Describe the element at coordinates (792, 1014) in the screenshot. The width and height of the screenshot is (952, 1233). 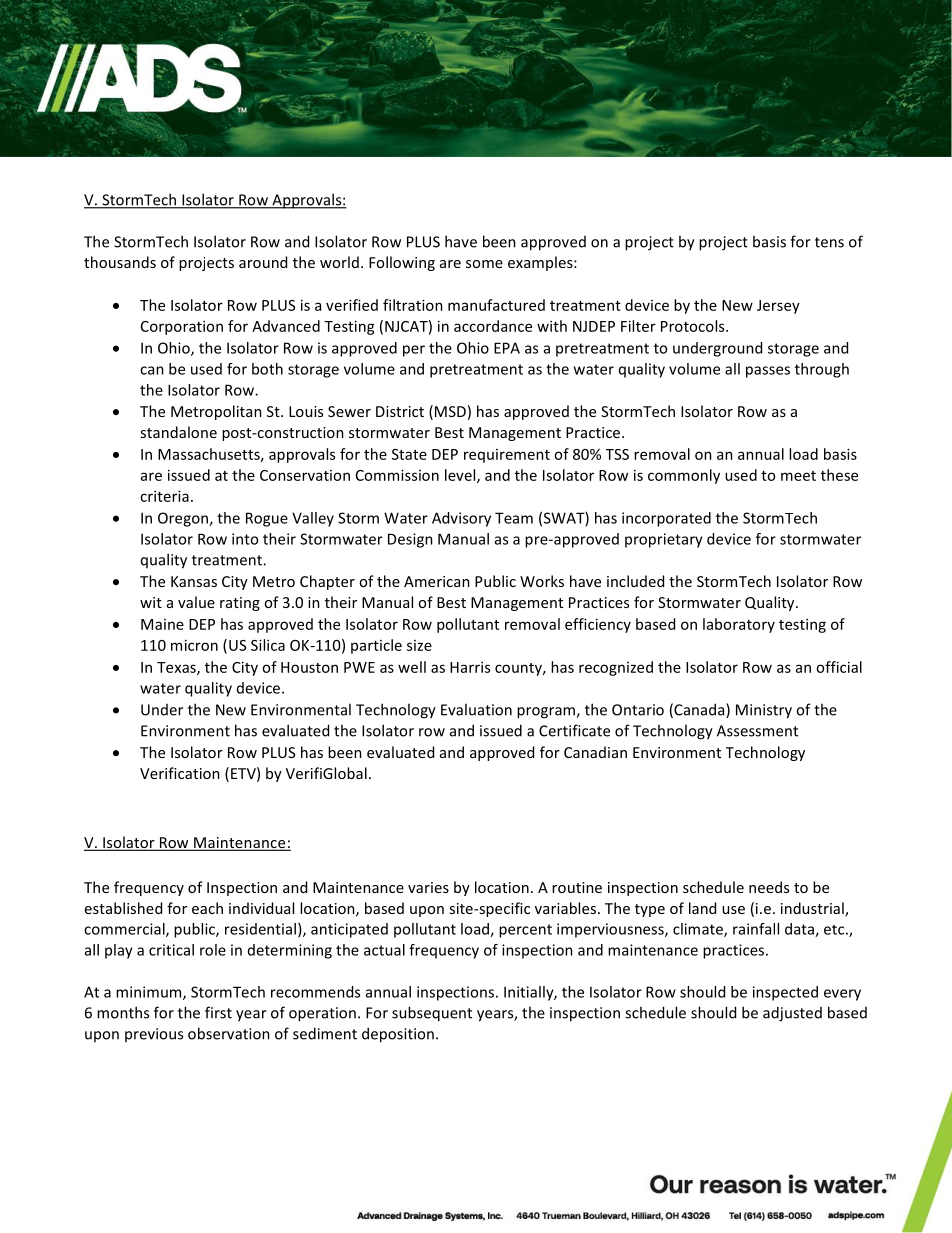
I see `adjusted` at that location.
